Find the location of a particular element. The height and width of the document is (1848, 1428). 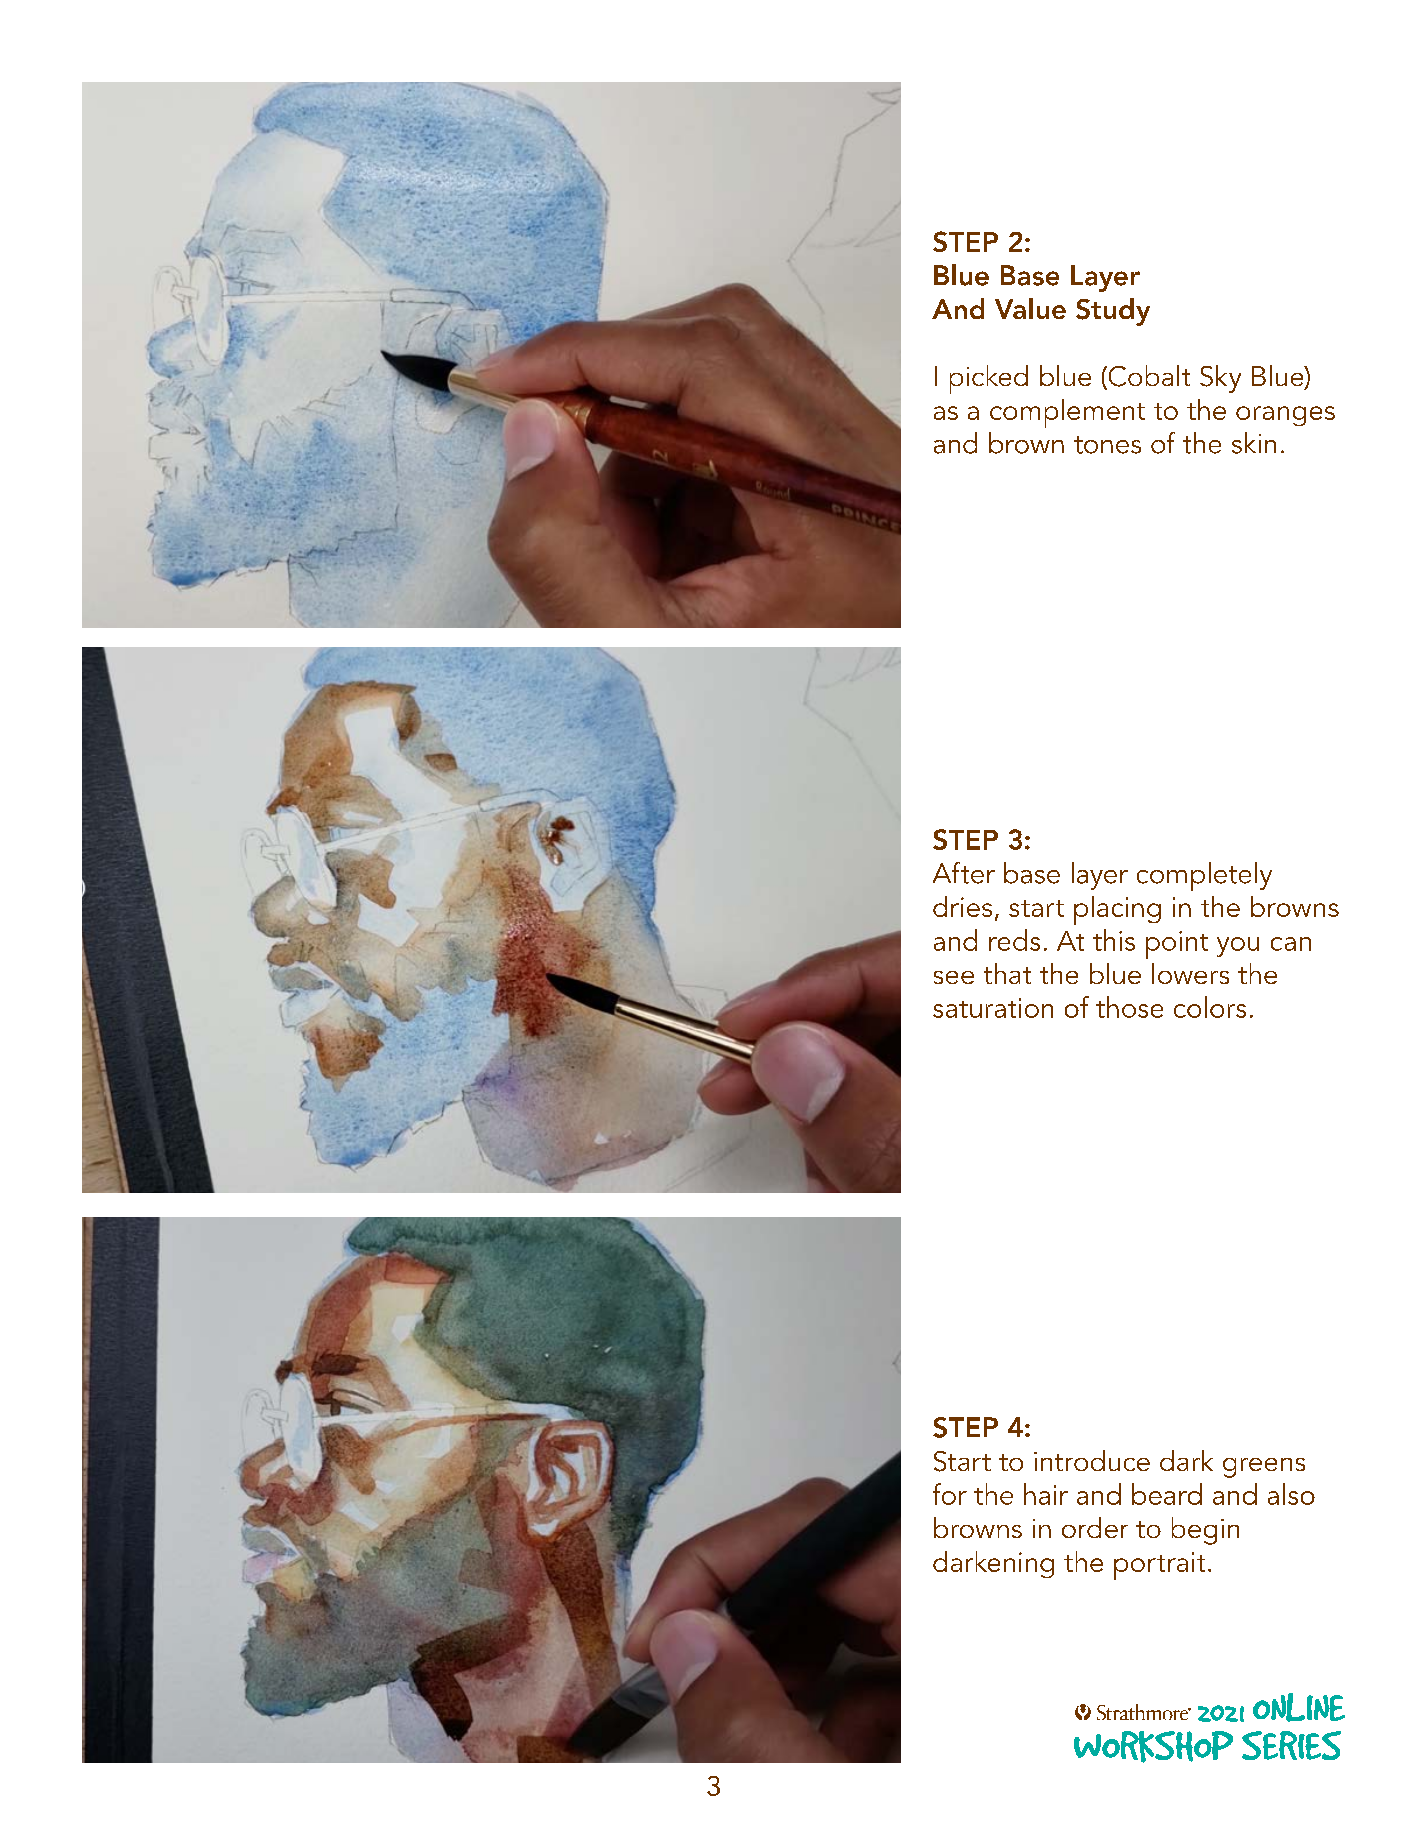

Study is located at coordinates (1113, 312).
